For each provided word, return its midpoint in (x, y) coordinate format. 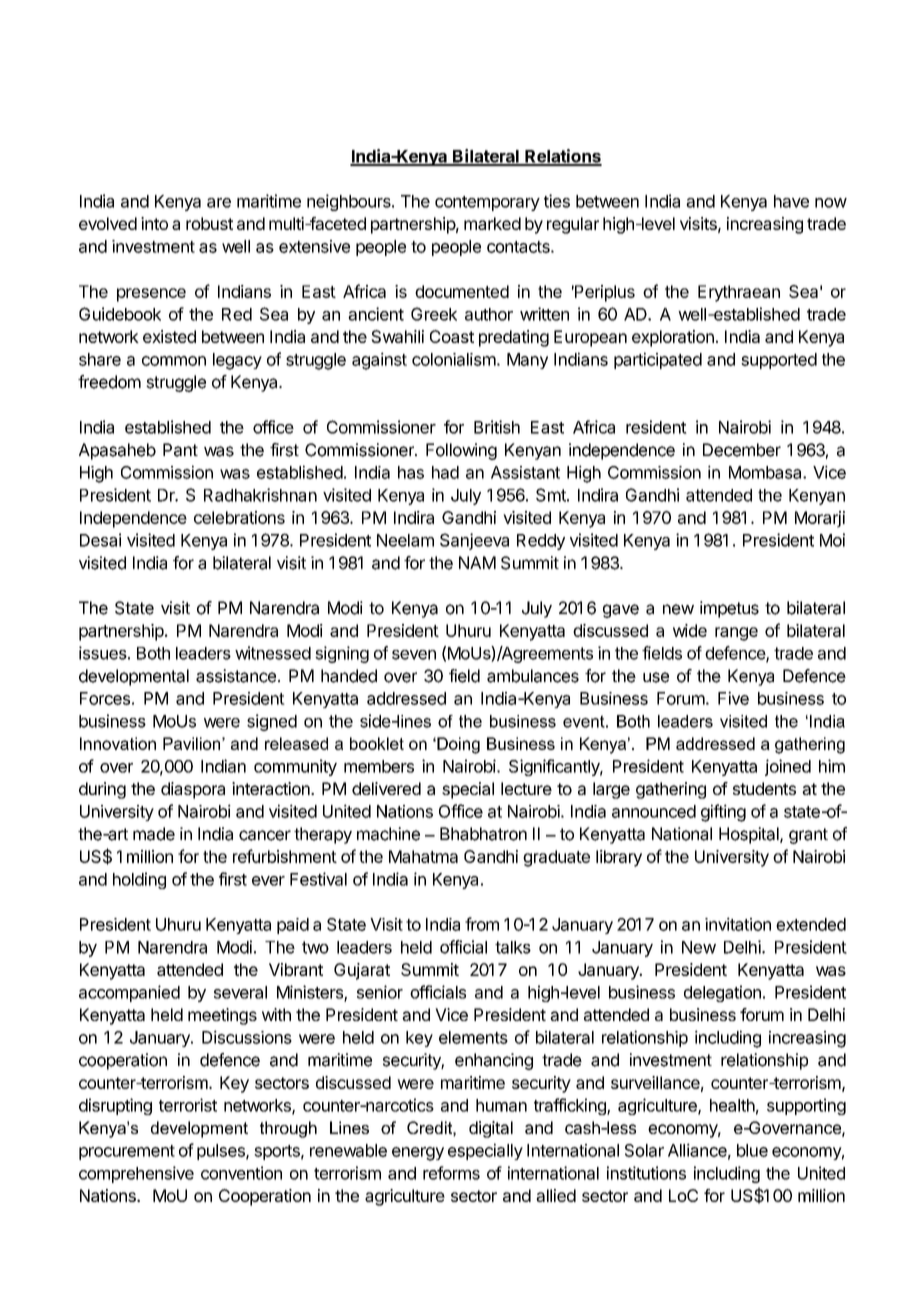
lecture (526, 788)
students (764, 788)
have (791, 201)
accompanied (129, 993)
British (497, 427)
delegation (722, 993)
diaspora (193, 790)
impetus (729, 609)
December (742, 450)
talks (513, 947)
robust (209, 223)
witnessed (273, 653)
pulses (222, 1152)
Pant (180, 450)
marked (492, 223)
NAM (477, 562)
